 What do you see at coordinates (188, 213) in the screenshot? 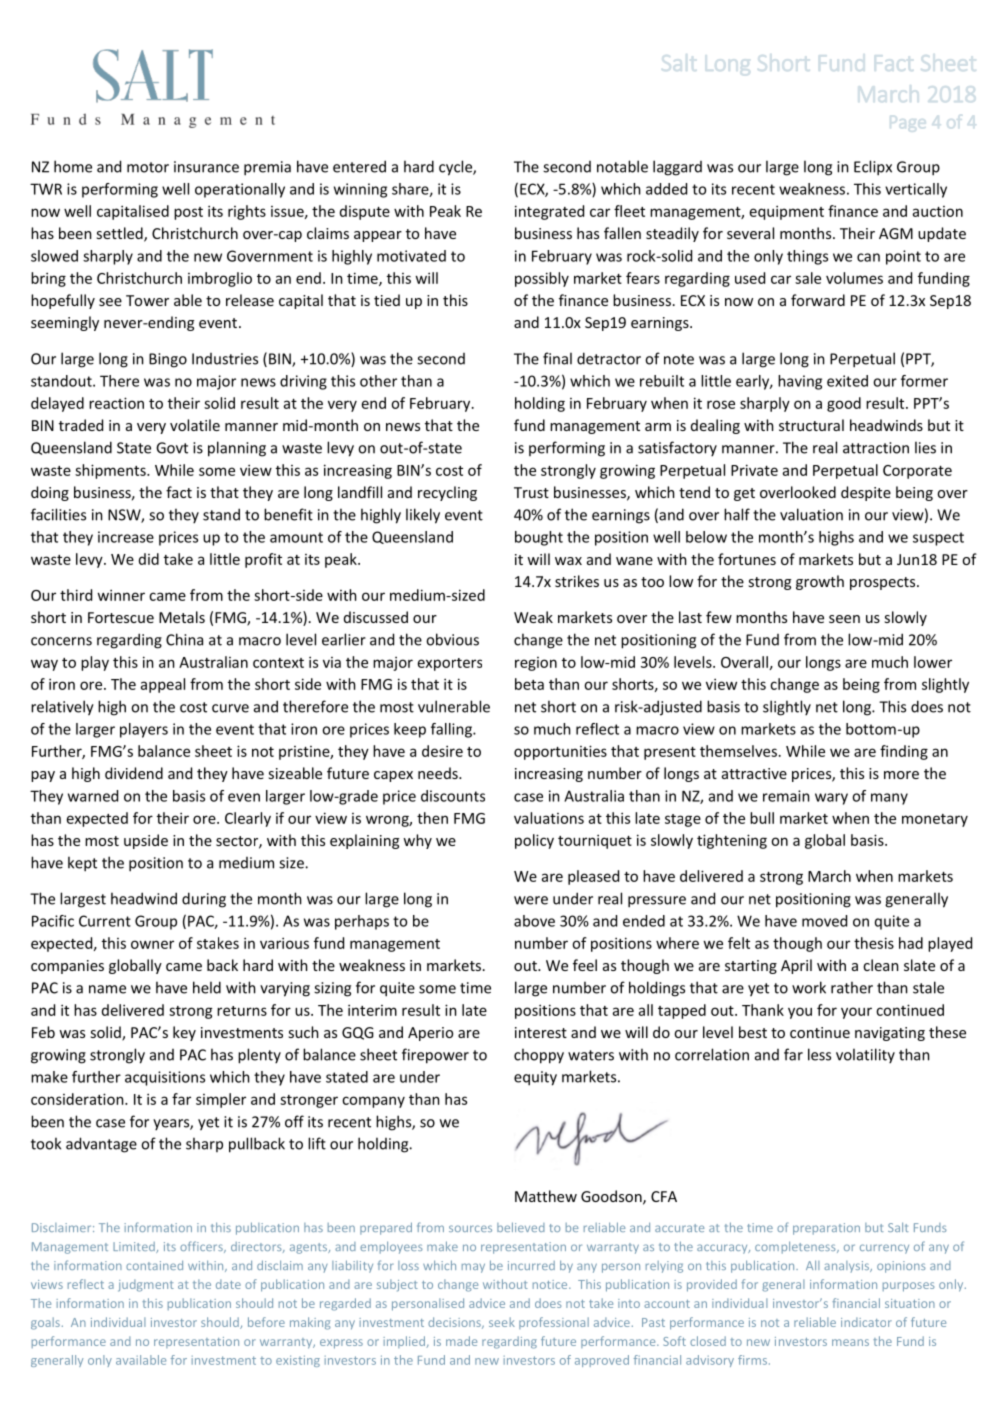
I see `post` at bounding box center [188, 213].
